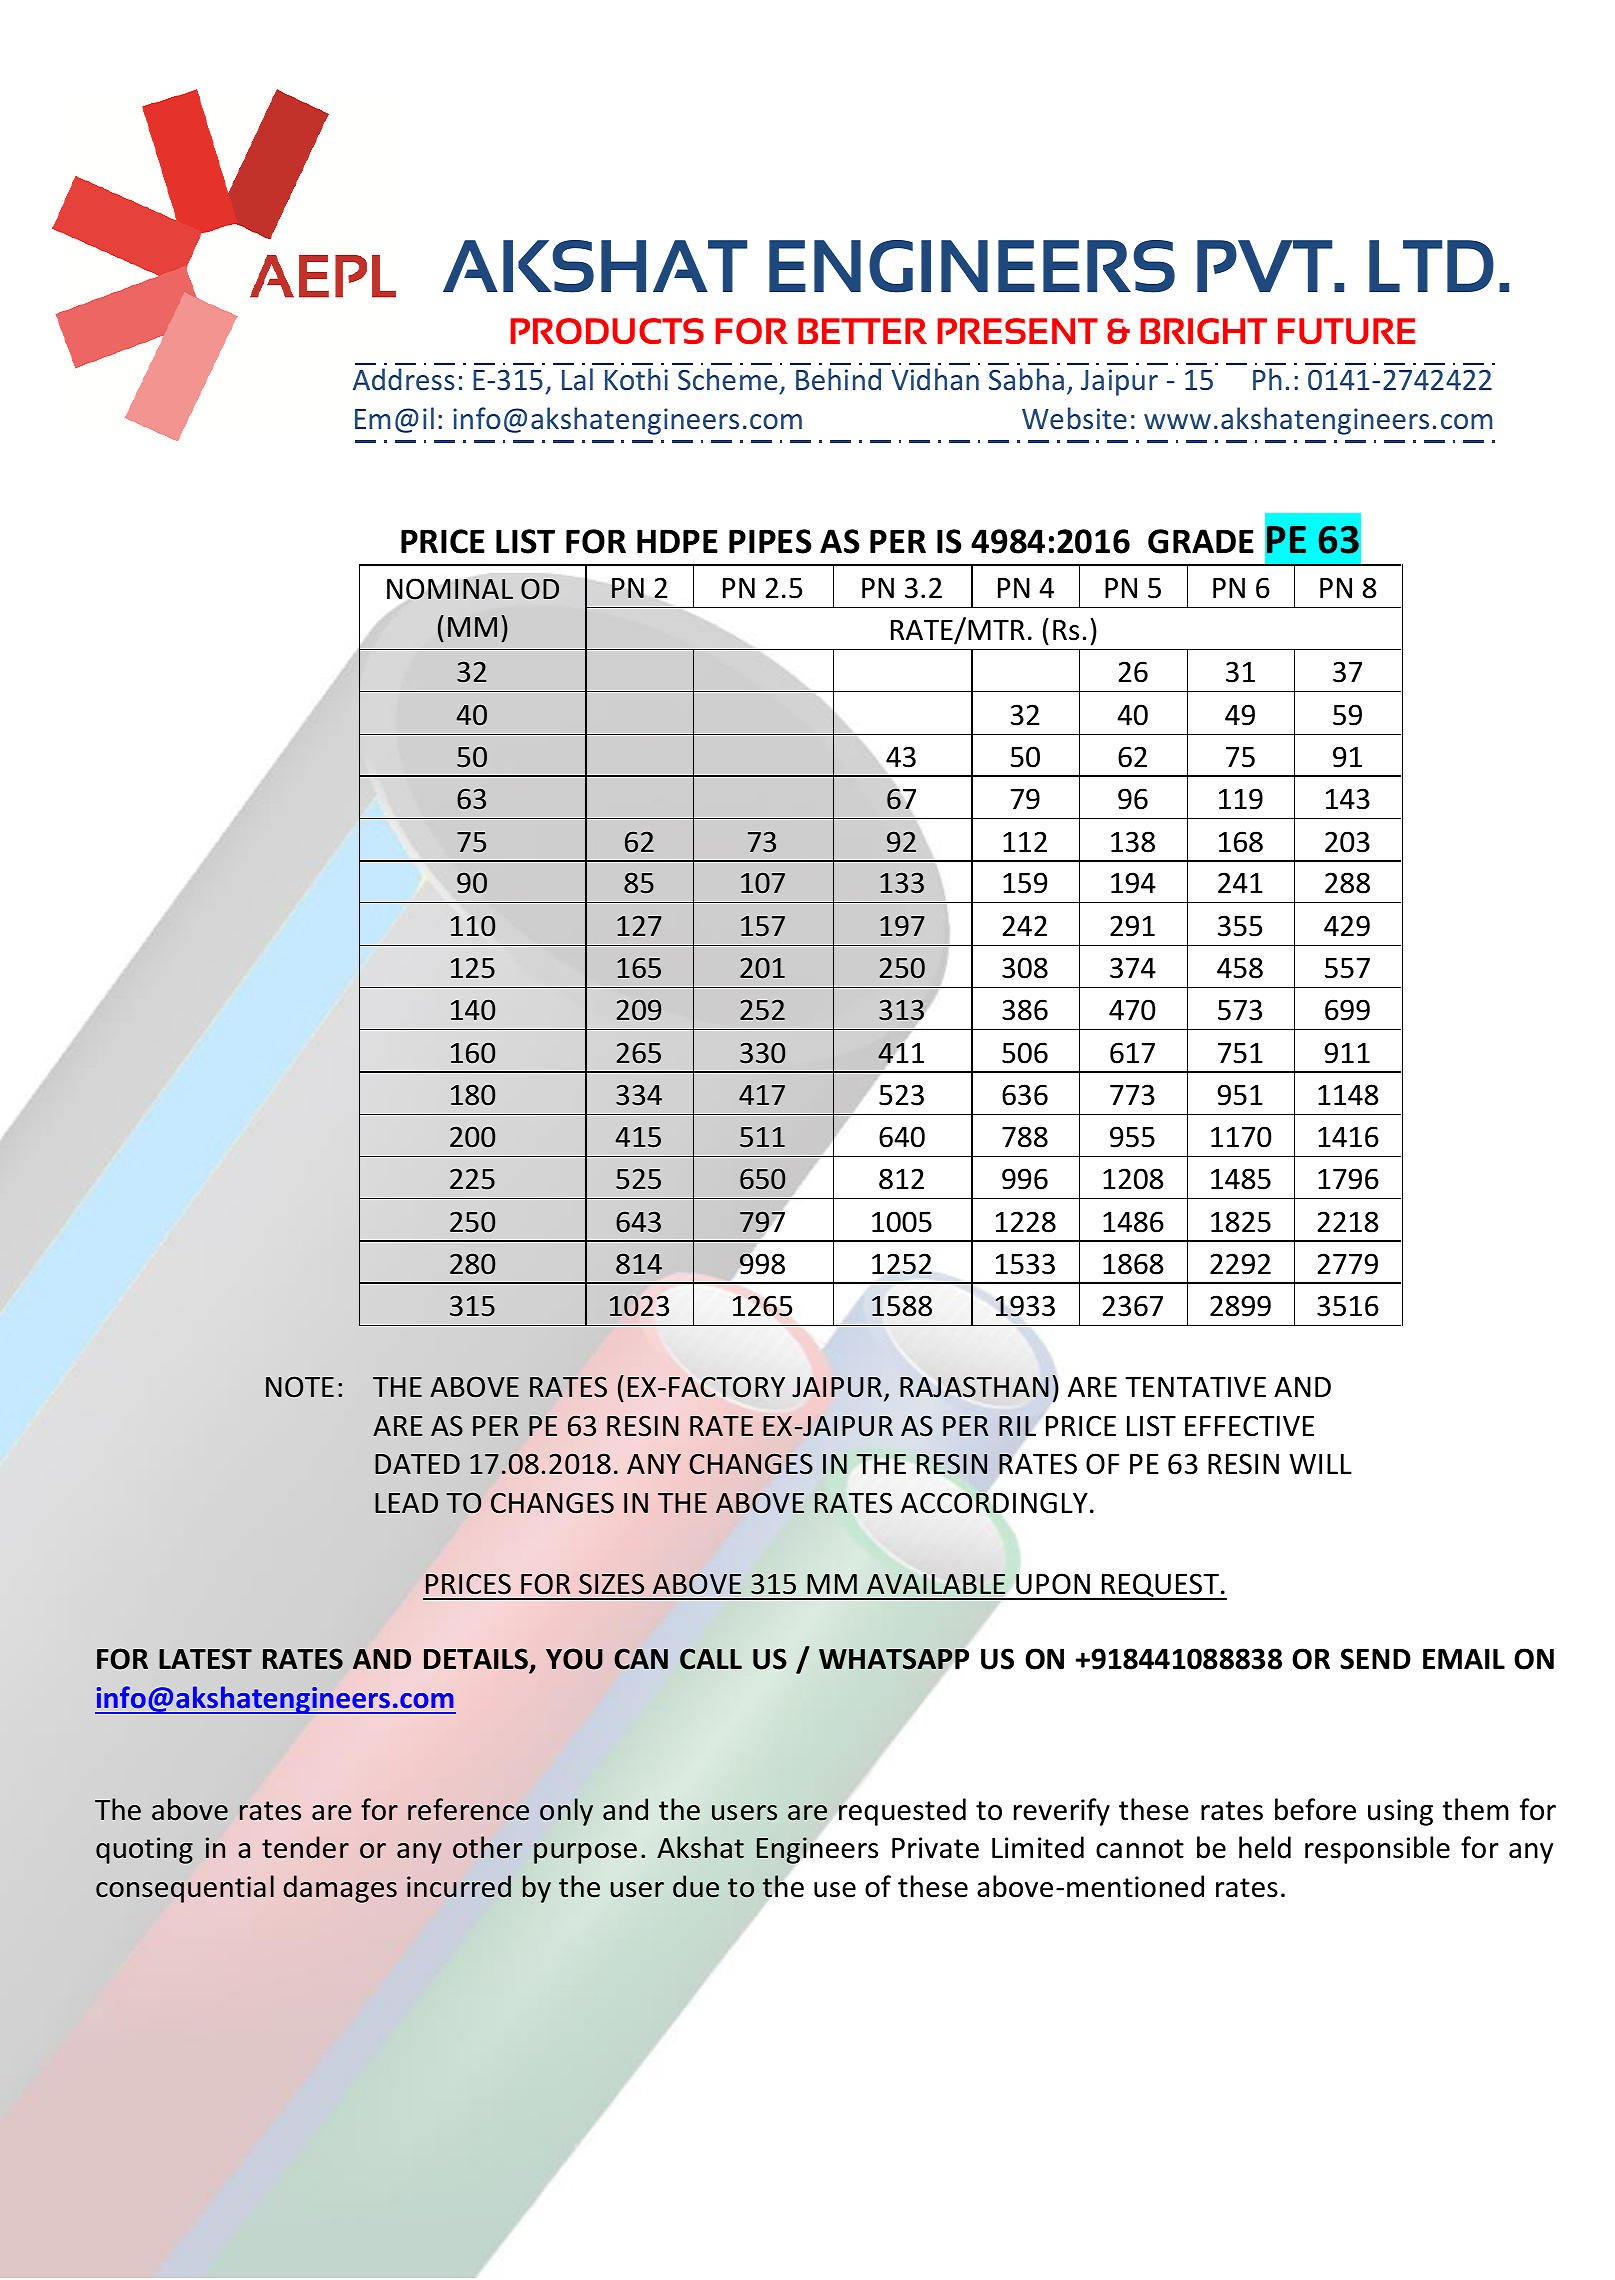  What do you see at coordinates (994, 1503) in the screenshot?
I see `ACCORDINGLY` at bounding box center [994, 1503].
